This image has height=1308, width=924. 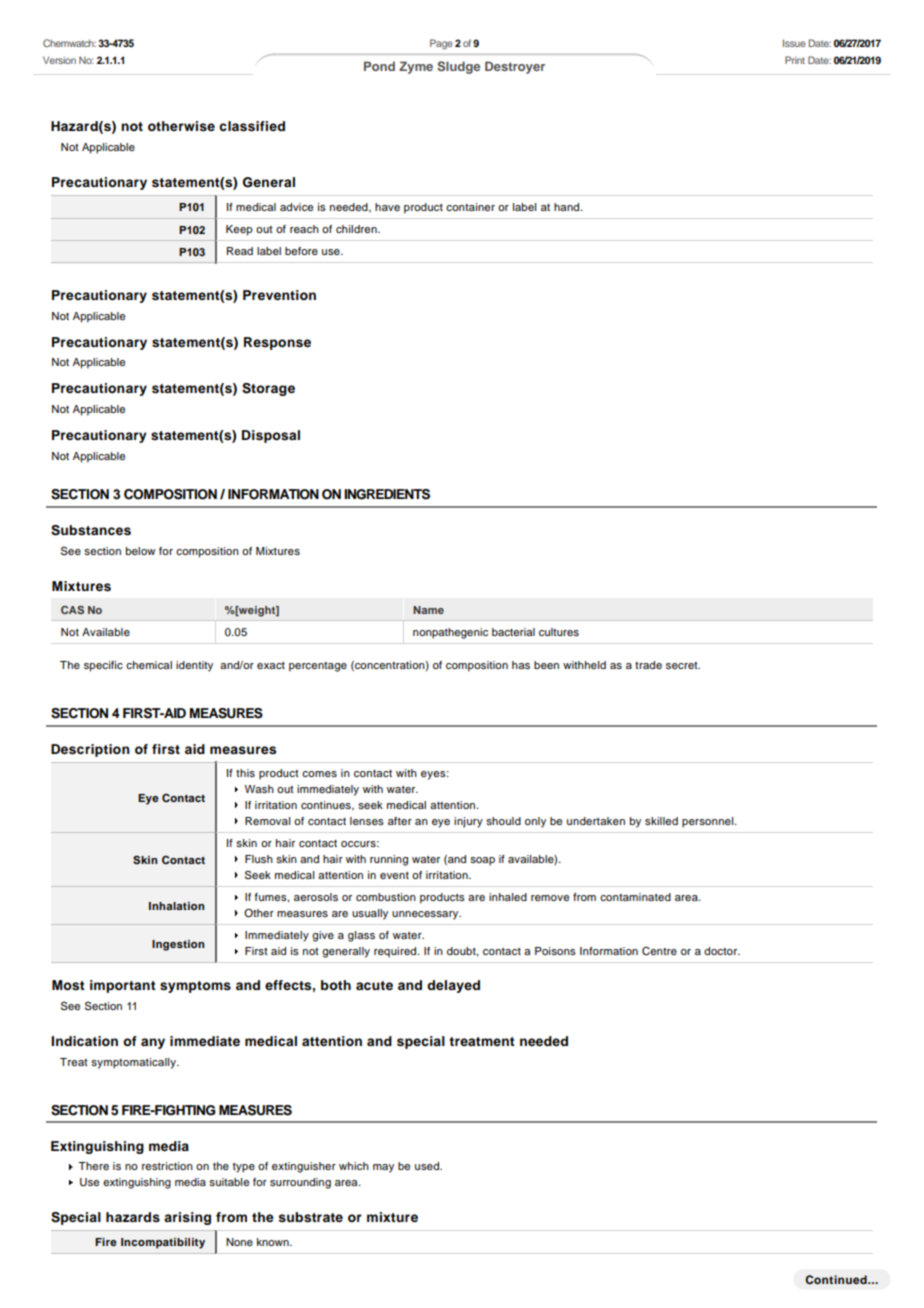 What do you see at coordinates (709, 822) in the image?
I see `personnel` at bounding box center [709, 822].
